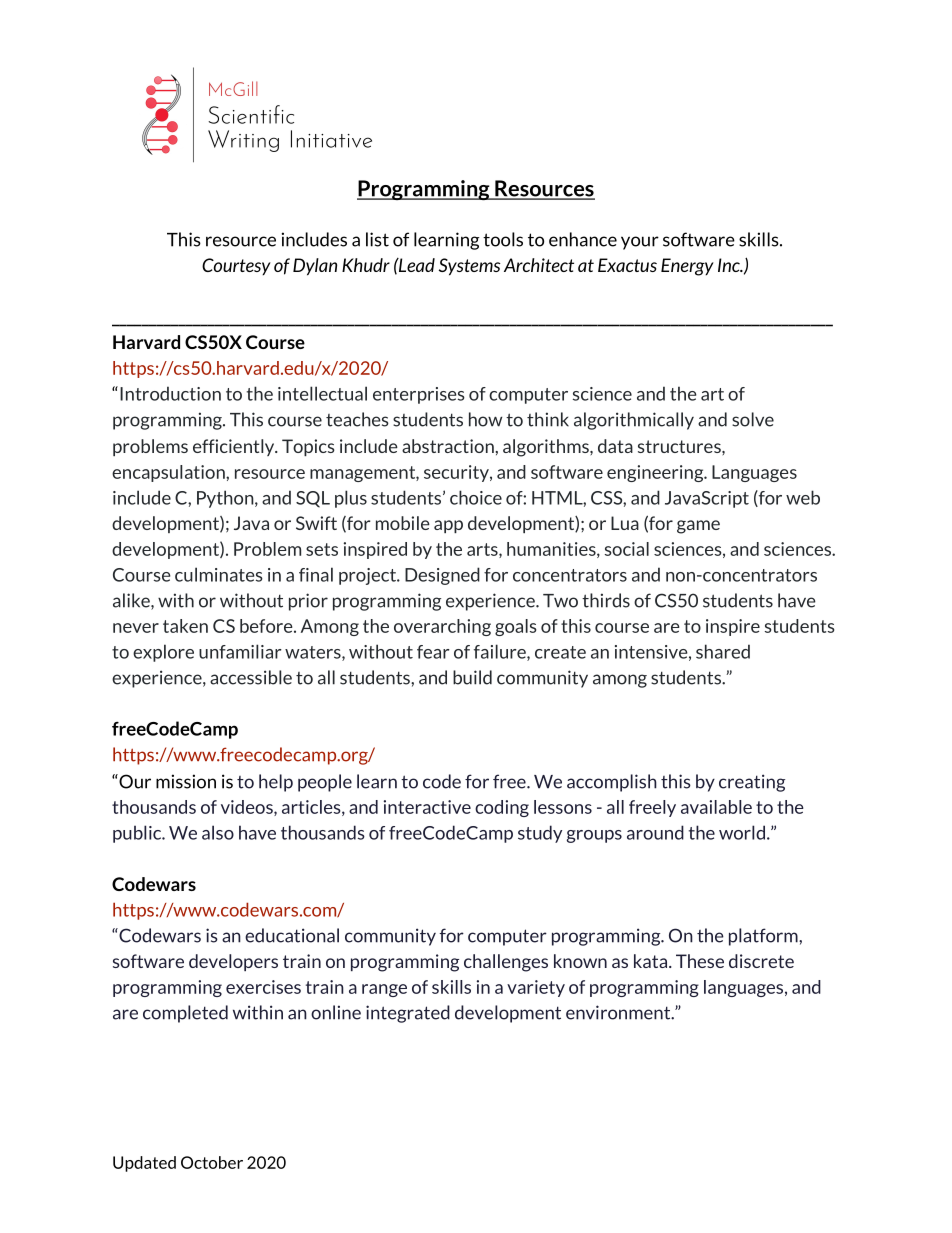 This page has height=1233, width=952. I want to click on integrated, so click(408, 1014).
